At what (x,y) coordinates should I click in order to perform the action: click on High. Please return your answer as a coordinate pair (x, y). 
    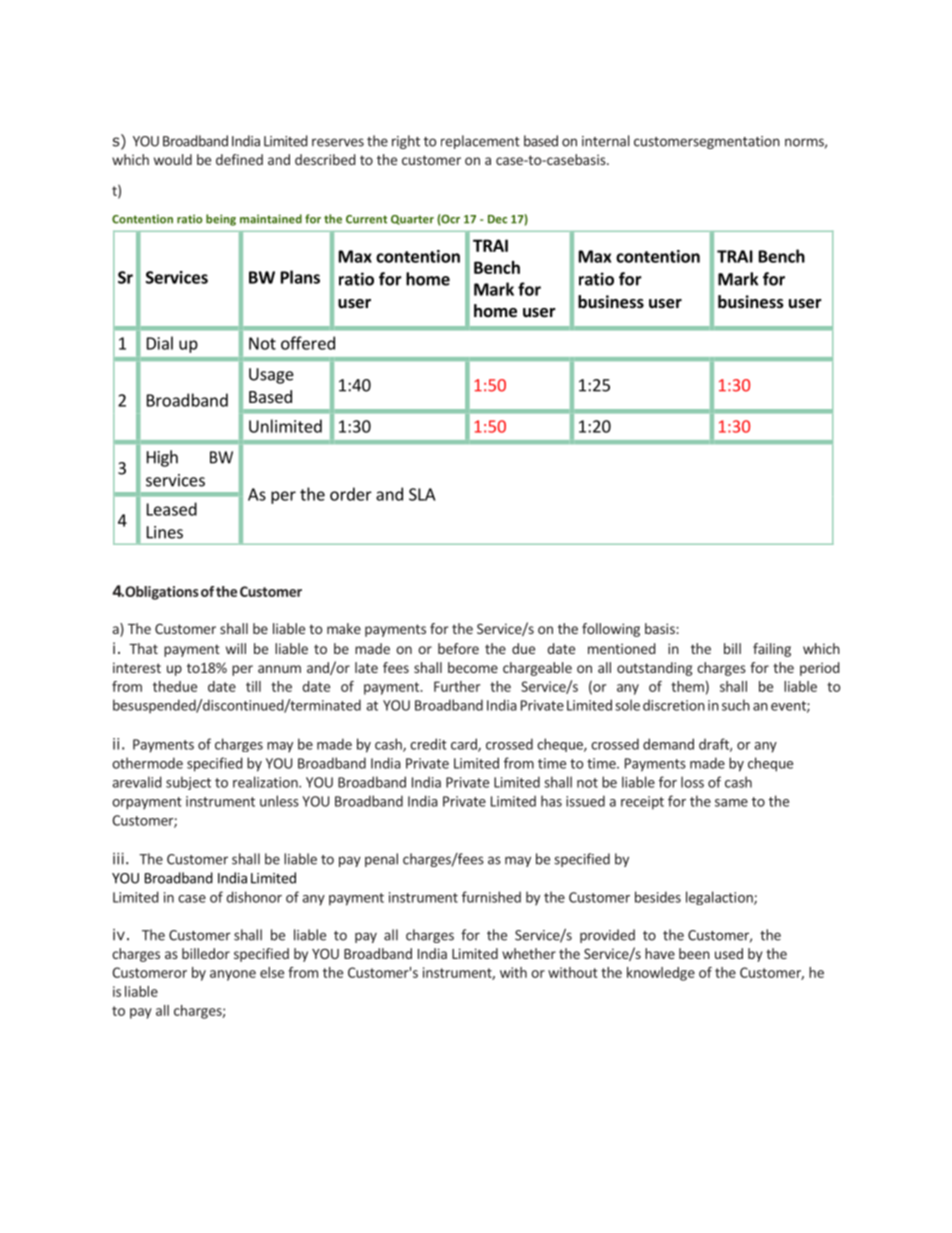
    Looking at the image, I should click on (162, 458).
